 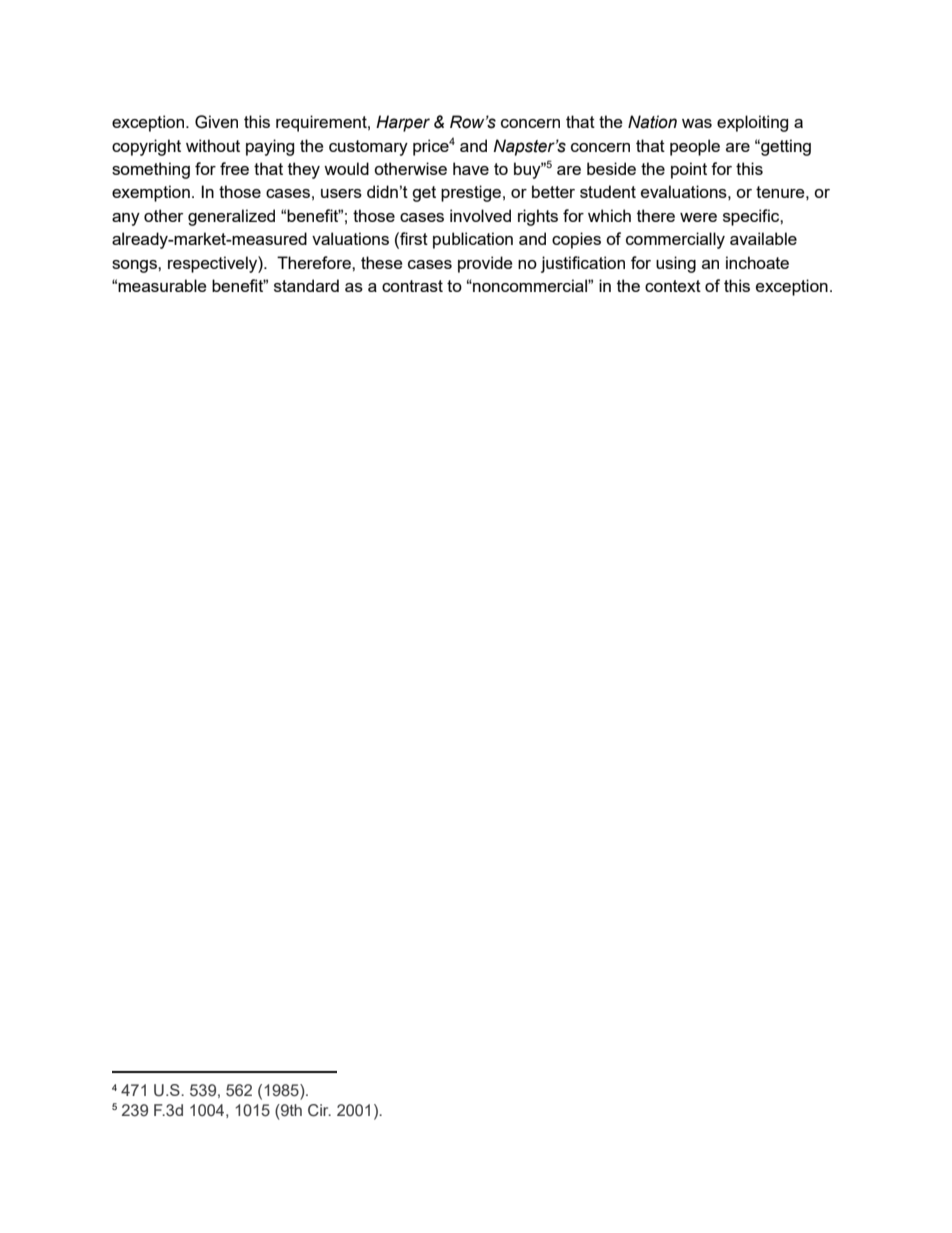 I want to click on context, so click(x=673, y=286).
